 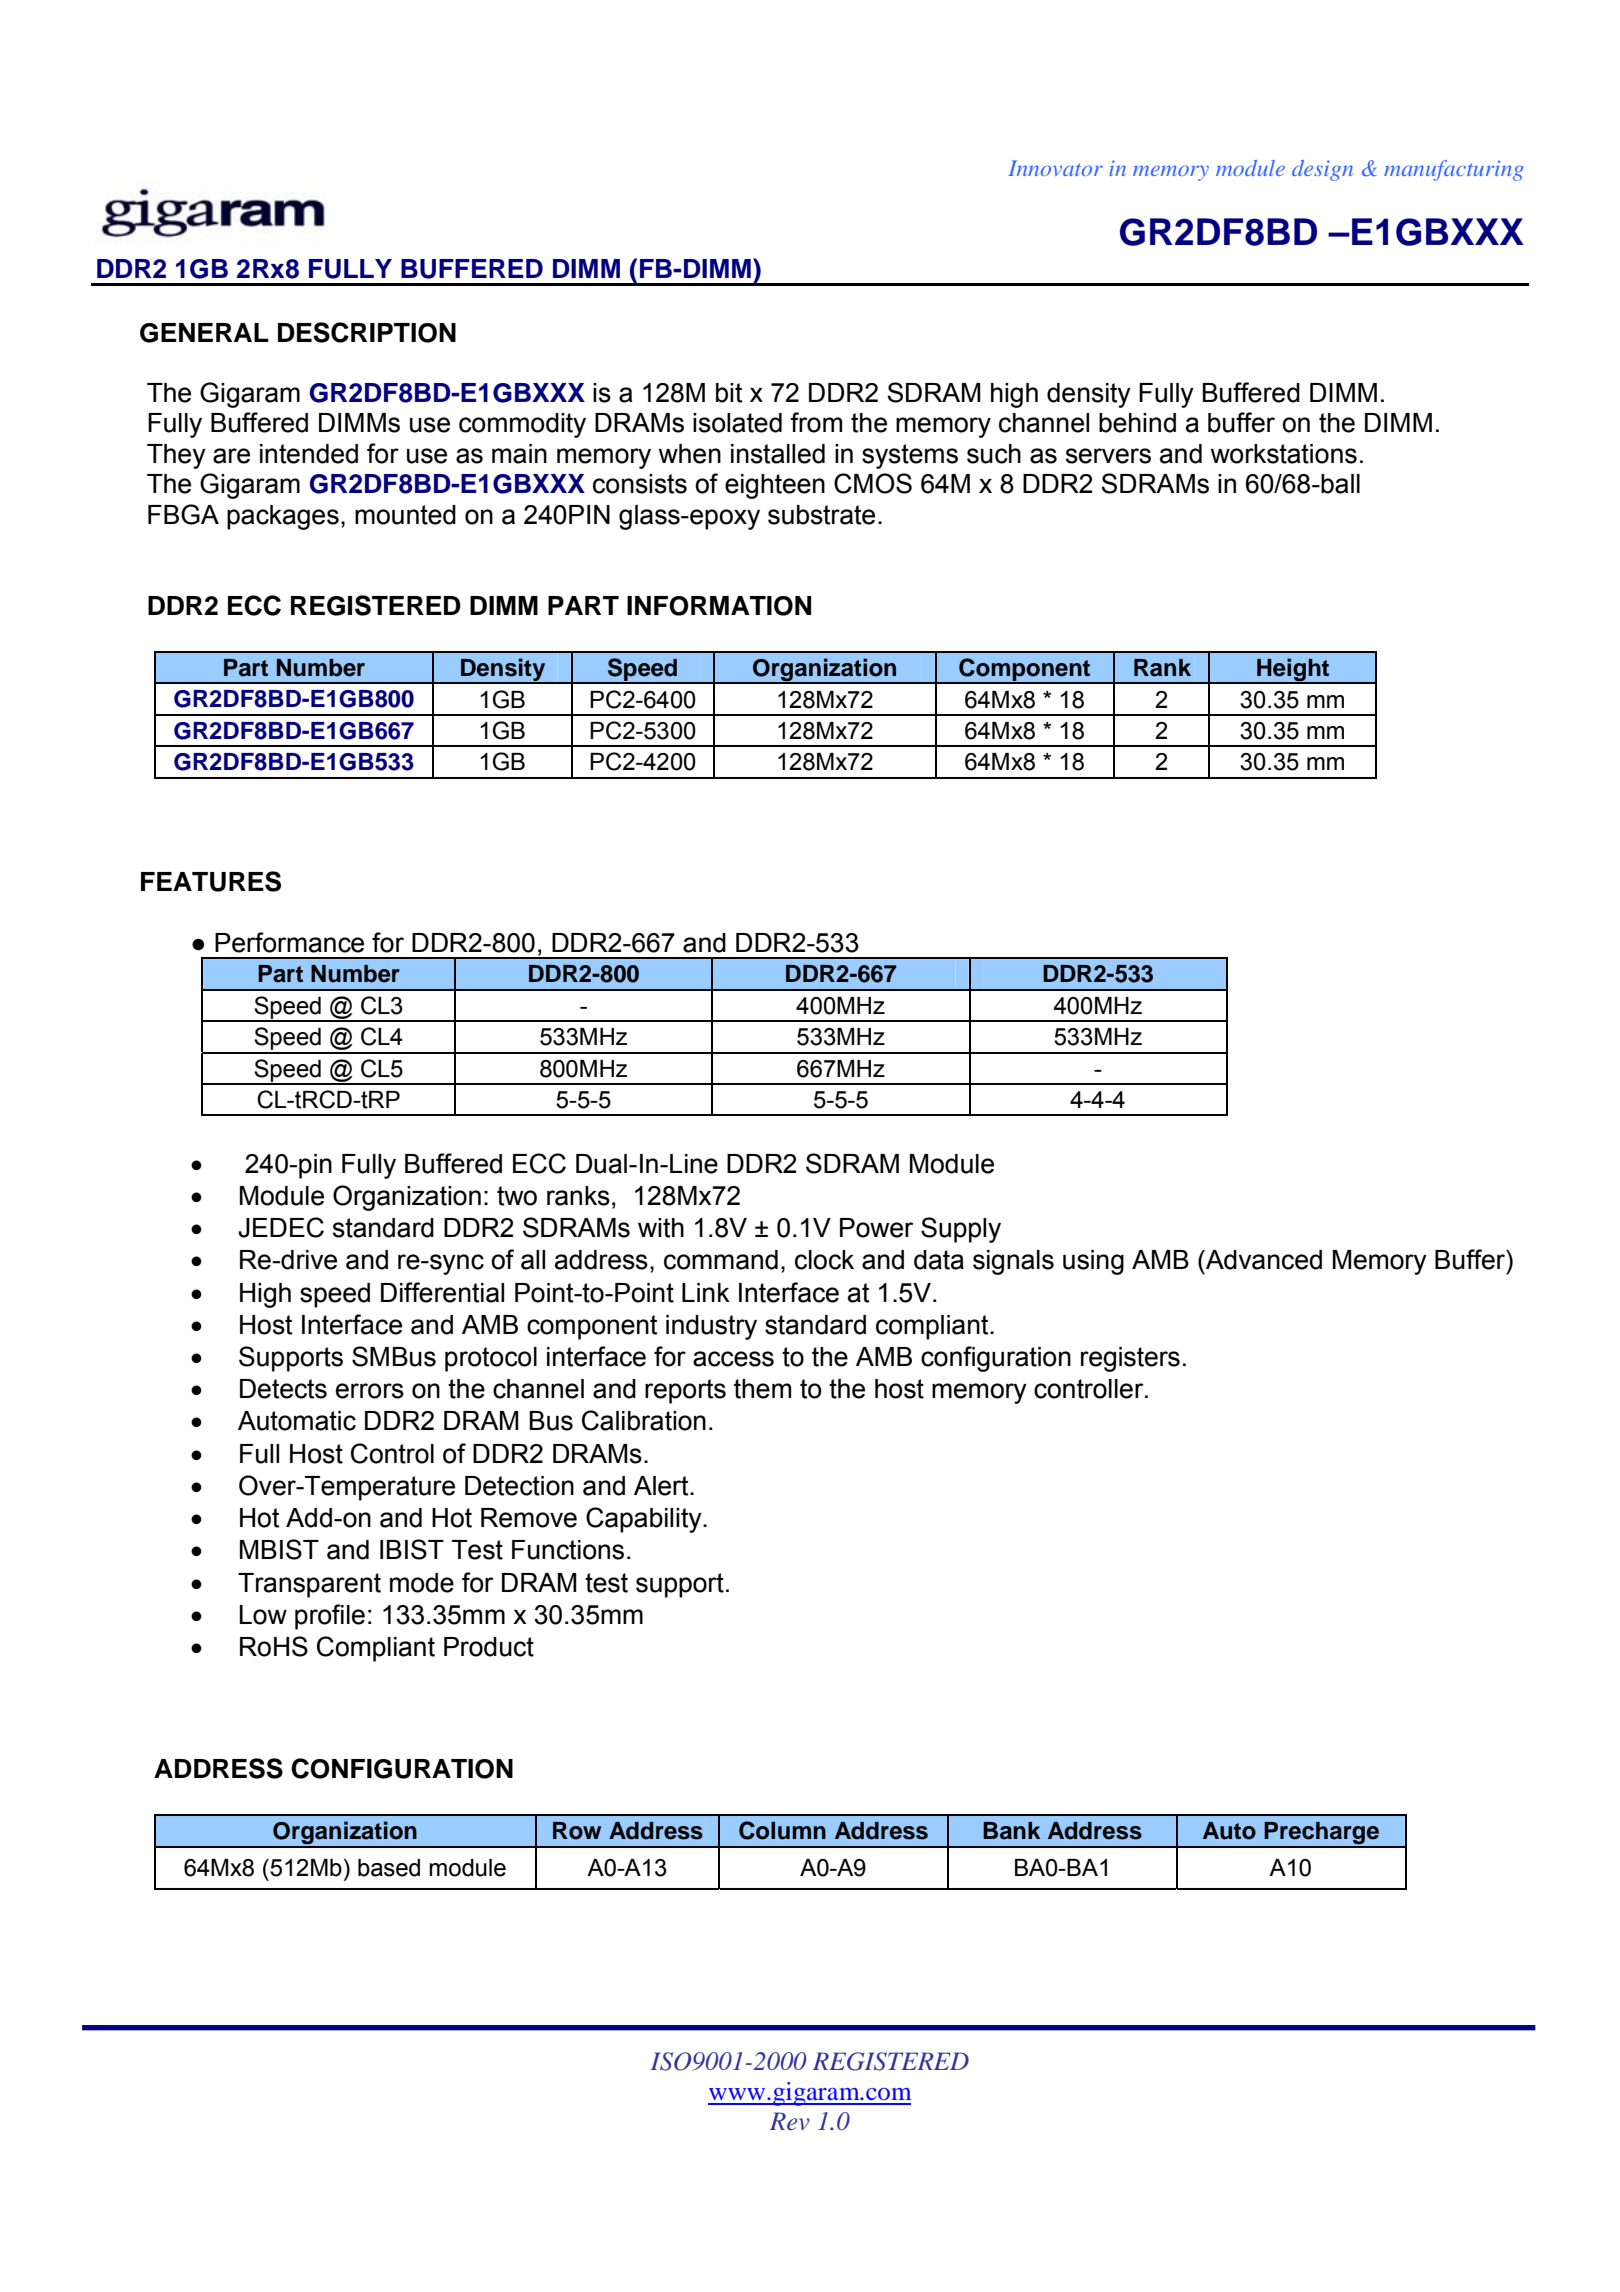 What do you see at coordinates (1263, 1260) in the screenshot?
I see `Advanced` at bounding box center [1263, 1260].
